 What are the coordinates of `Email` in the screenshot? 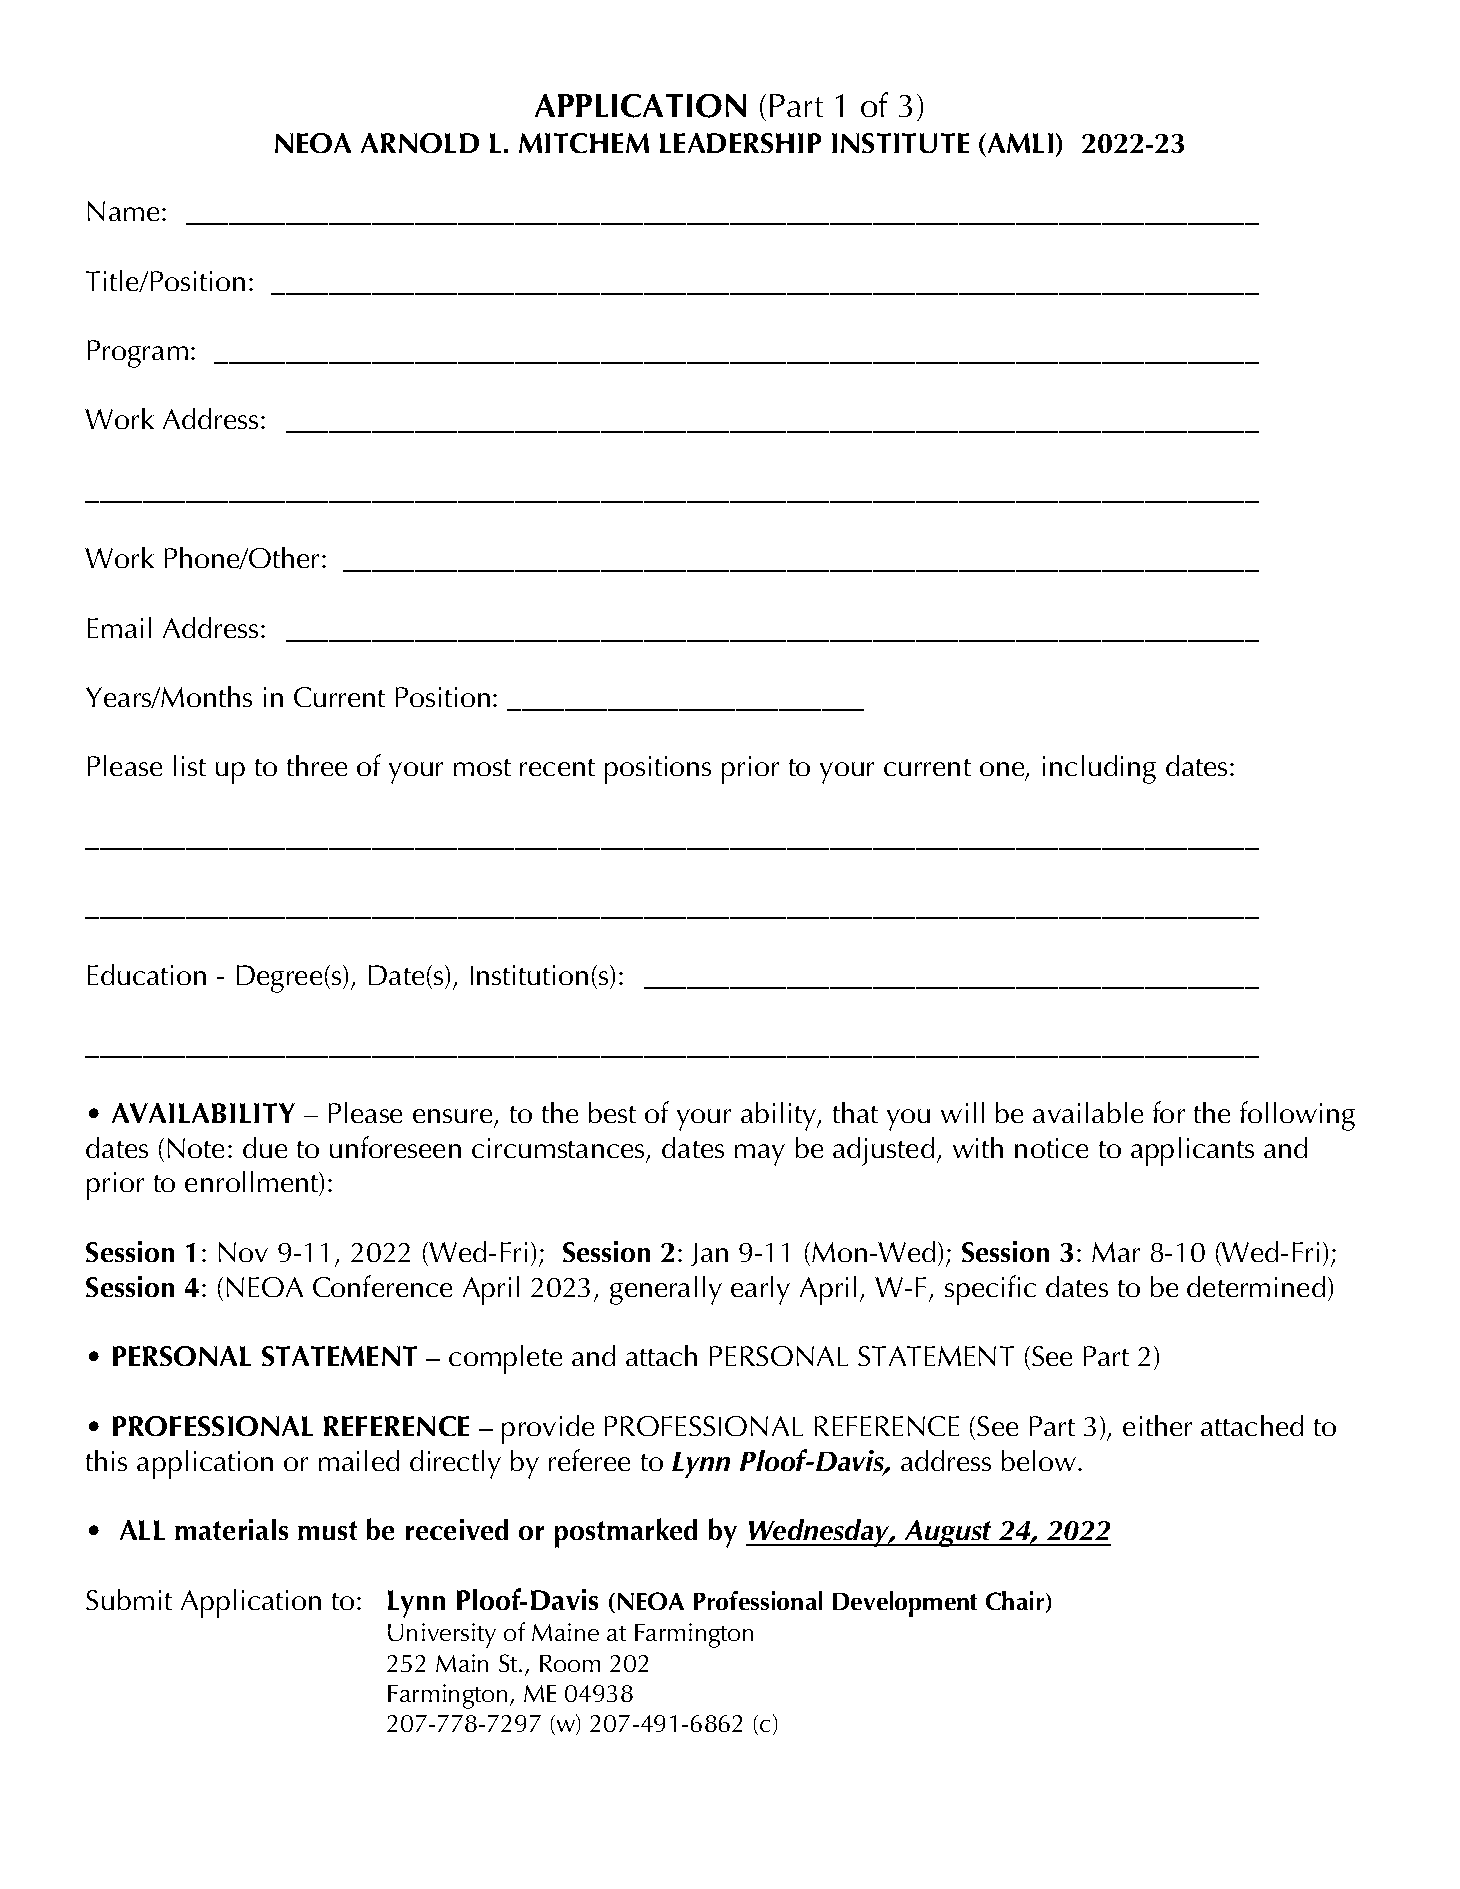 It's located at (119, 627).
